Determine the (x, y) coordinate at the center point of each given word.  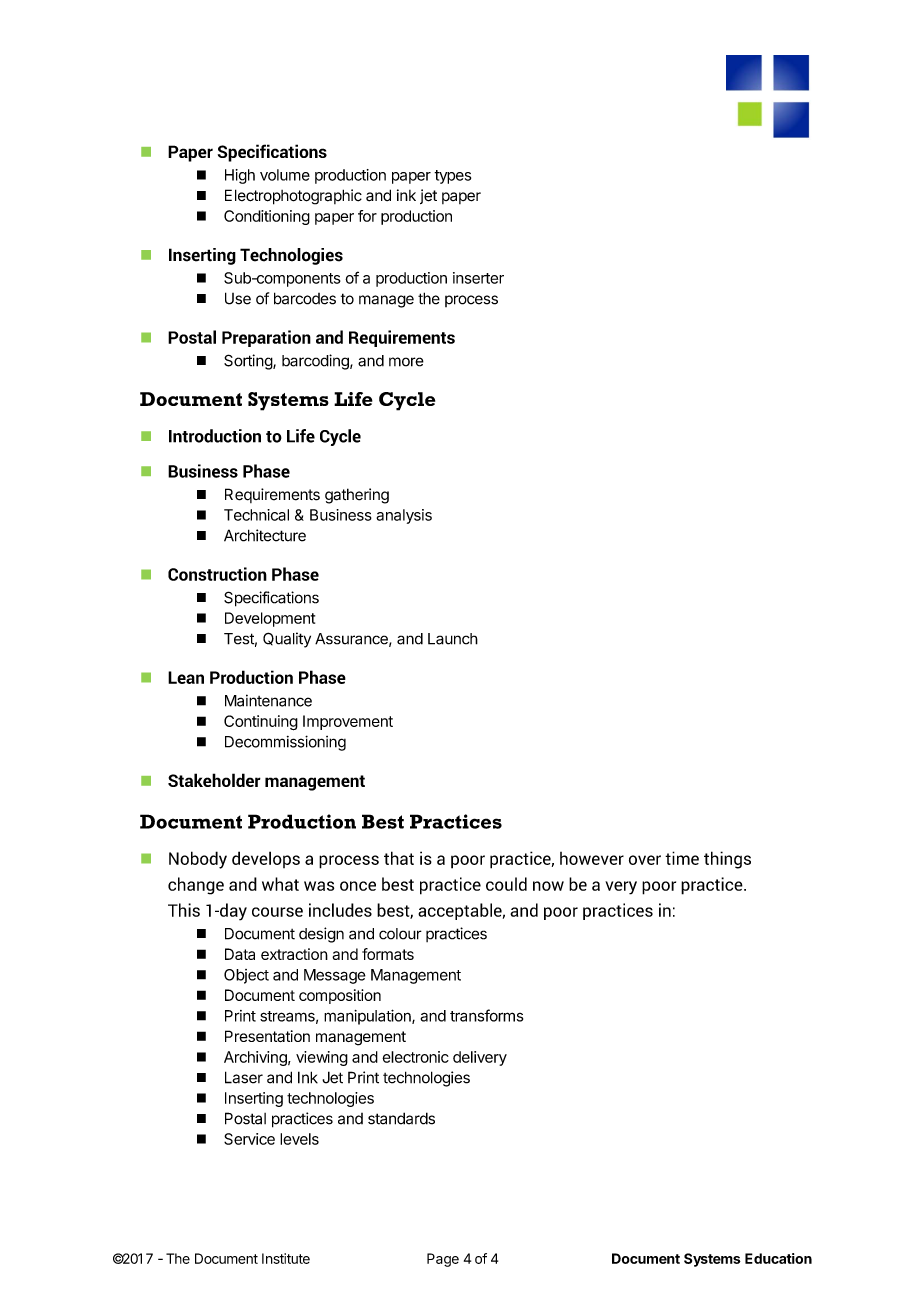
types (452, 177)
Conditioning (267, 217)
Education (778, 1258)
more (406, 362)
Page (443, 1260)
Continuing (261, 723)
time (682, 858)
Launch (453, 639)
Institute (286, 1258)
